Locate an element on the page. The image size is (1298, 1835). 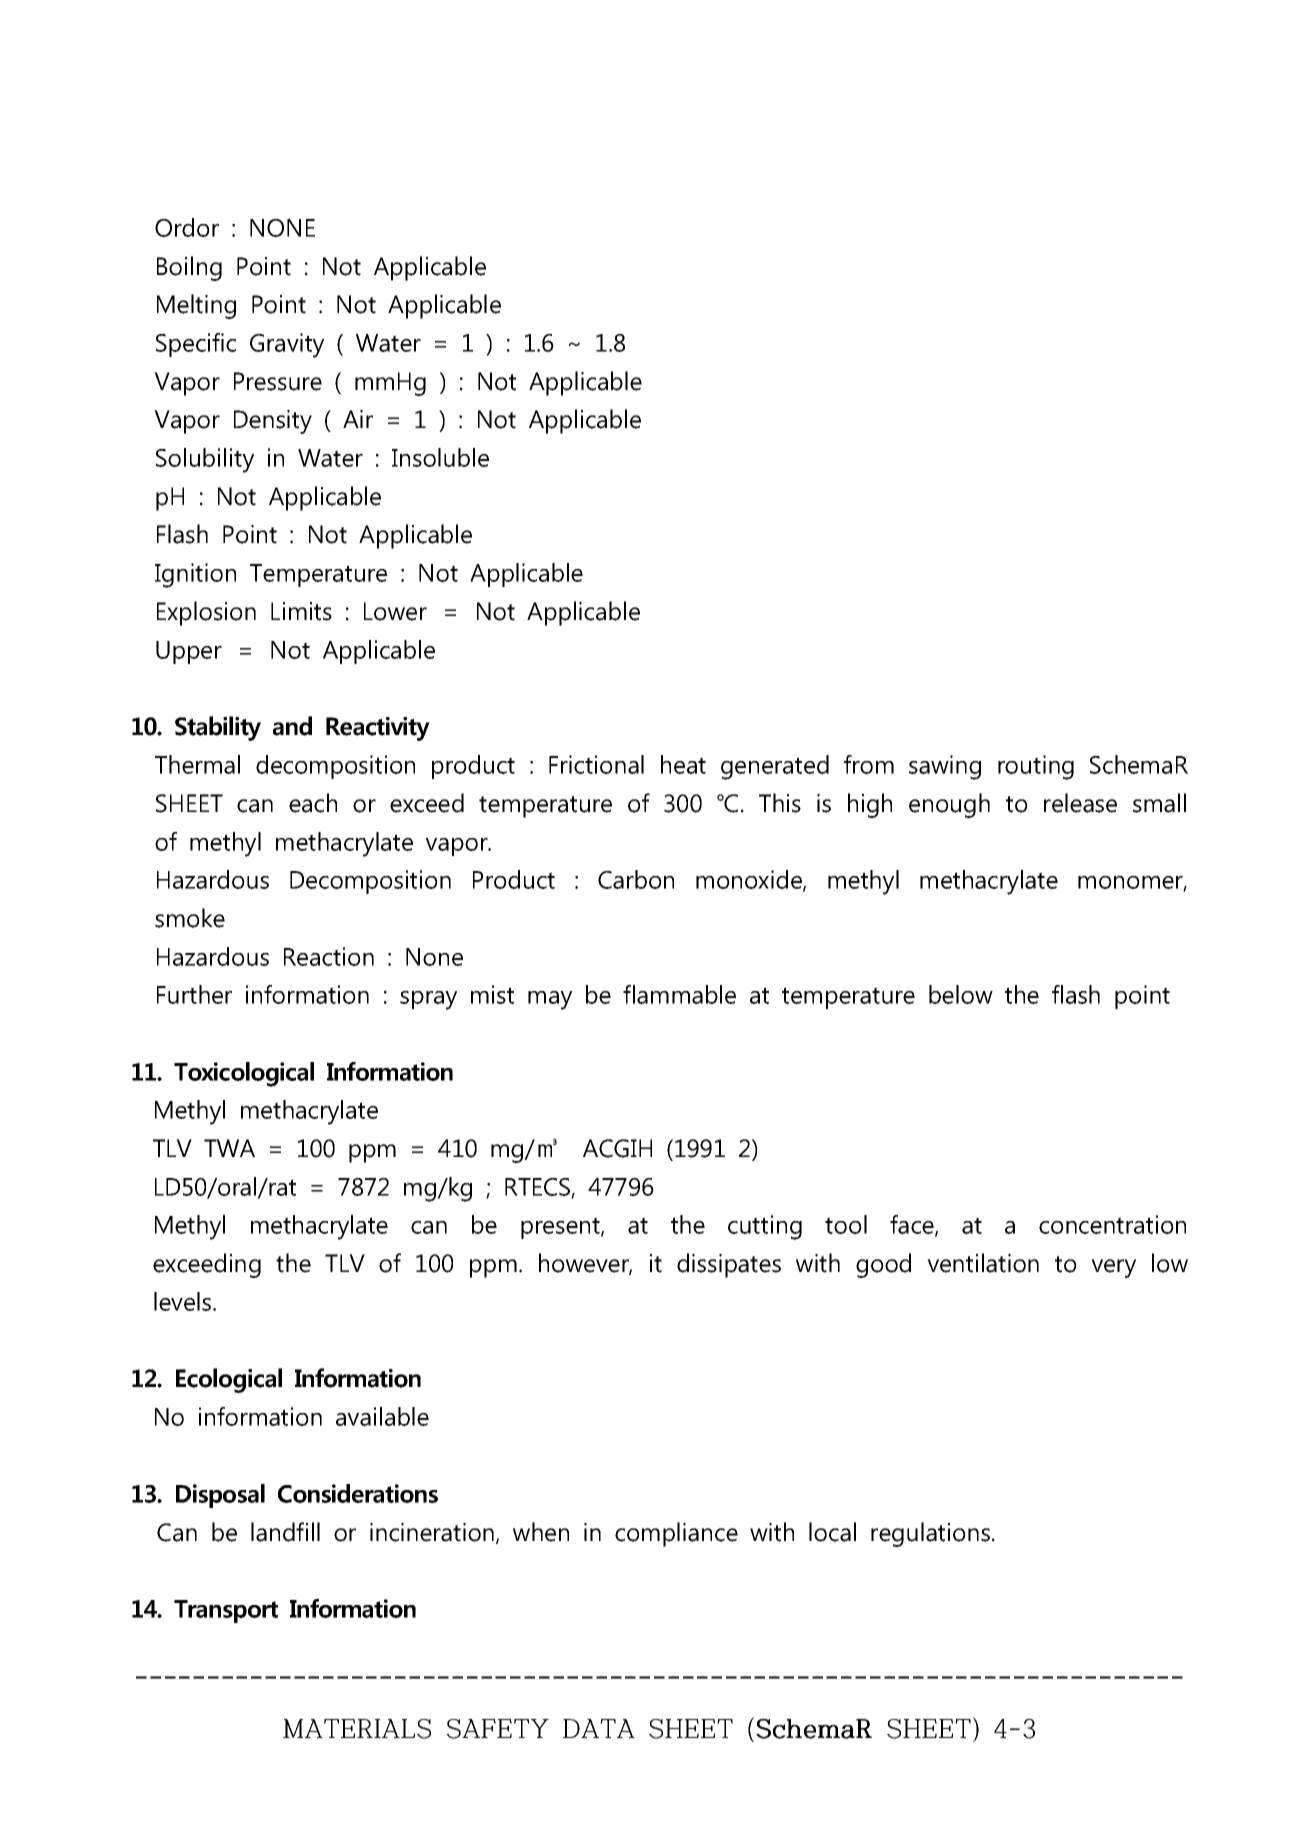
MATERIALS is located at coordinates (357, 1729).
